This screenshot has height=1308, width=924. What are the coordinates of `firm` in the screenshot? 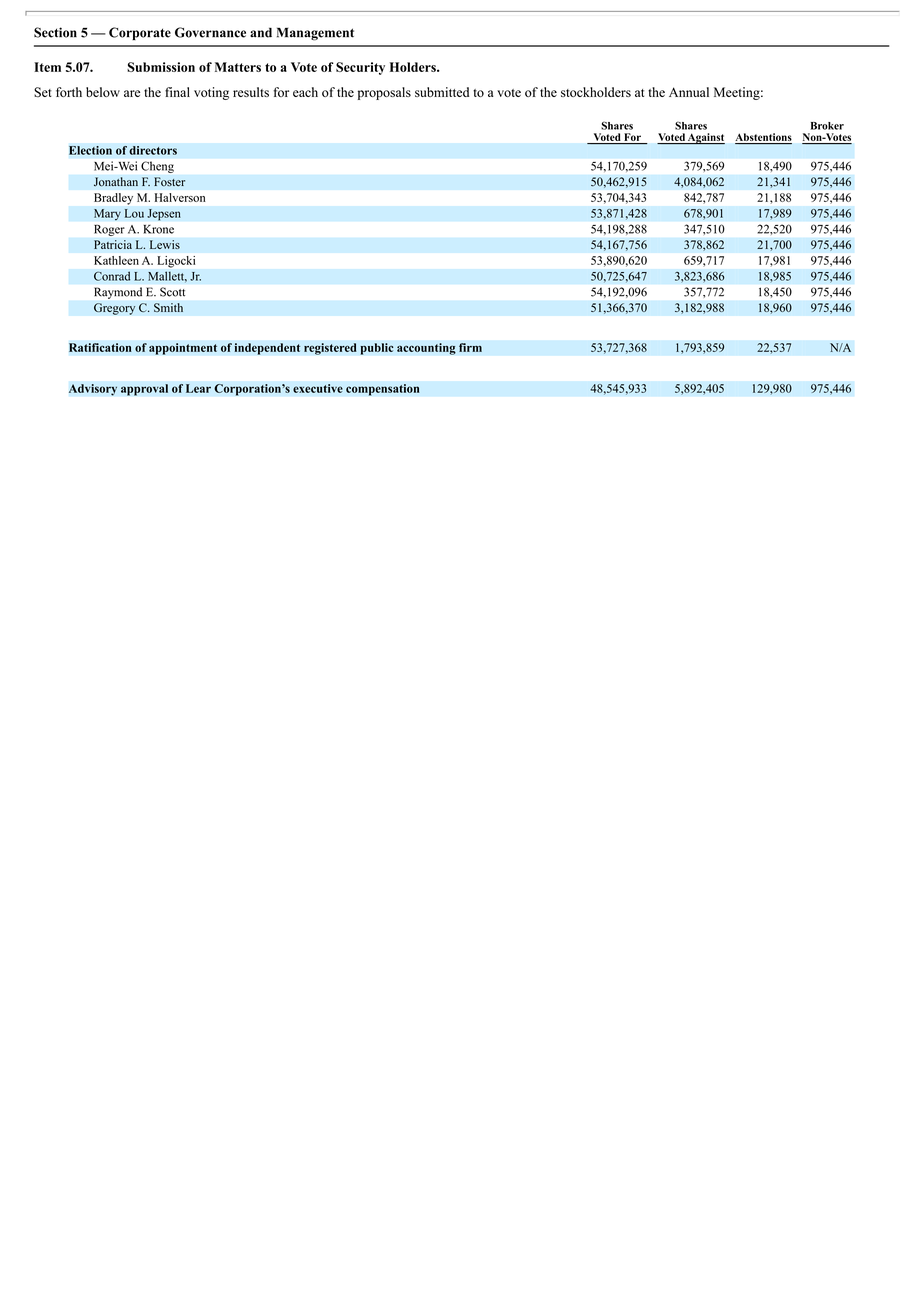 It's located at (470, 347).
